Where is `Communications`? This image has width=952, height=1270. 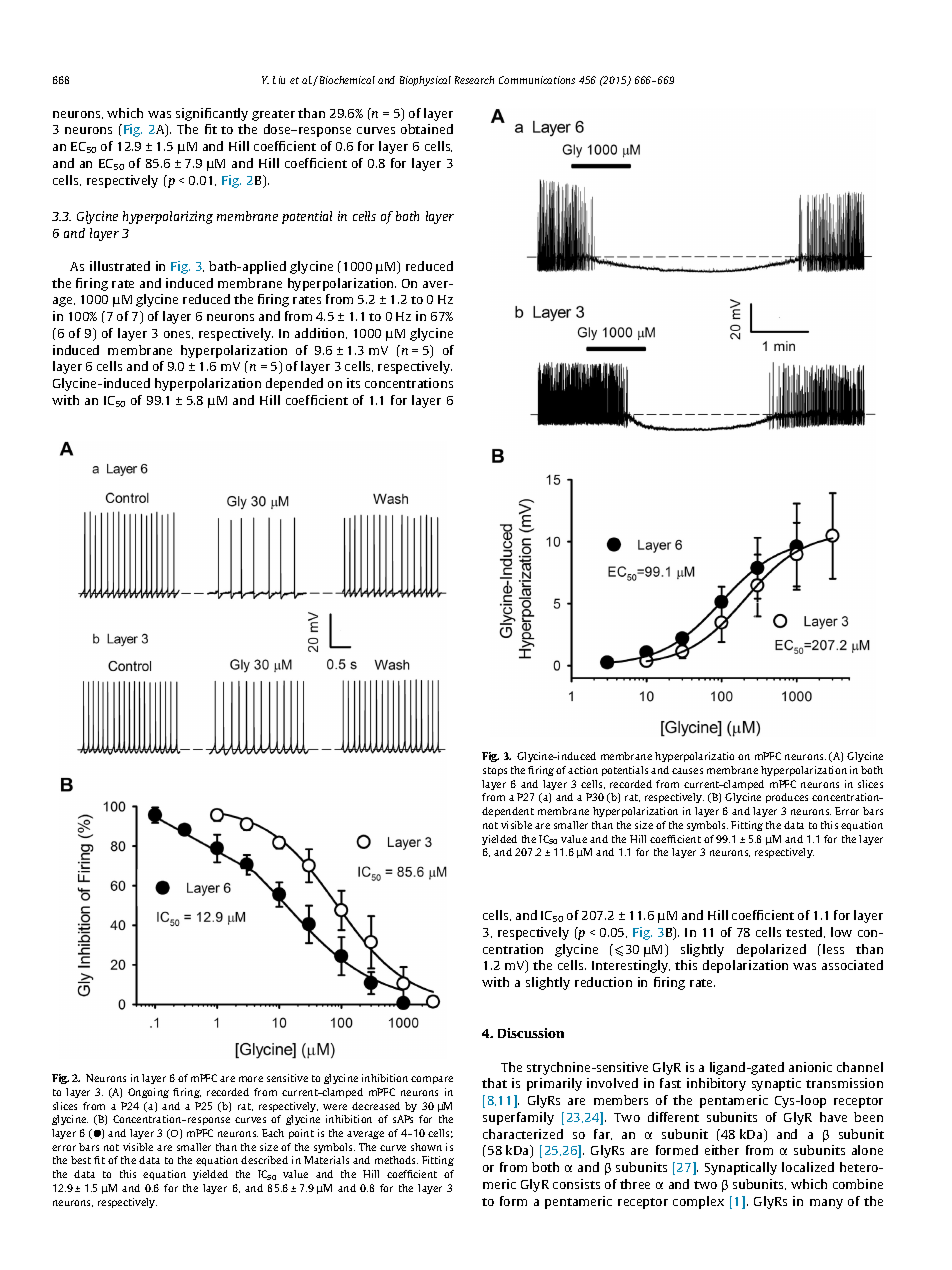 Communications is located at coordinates (537, 80).
